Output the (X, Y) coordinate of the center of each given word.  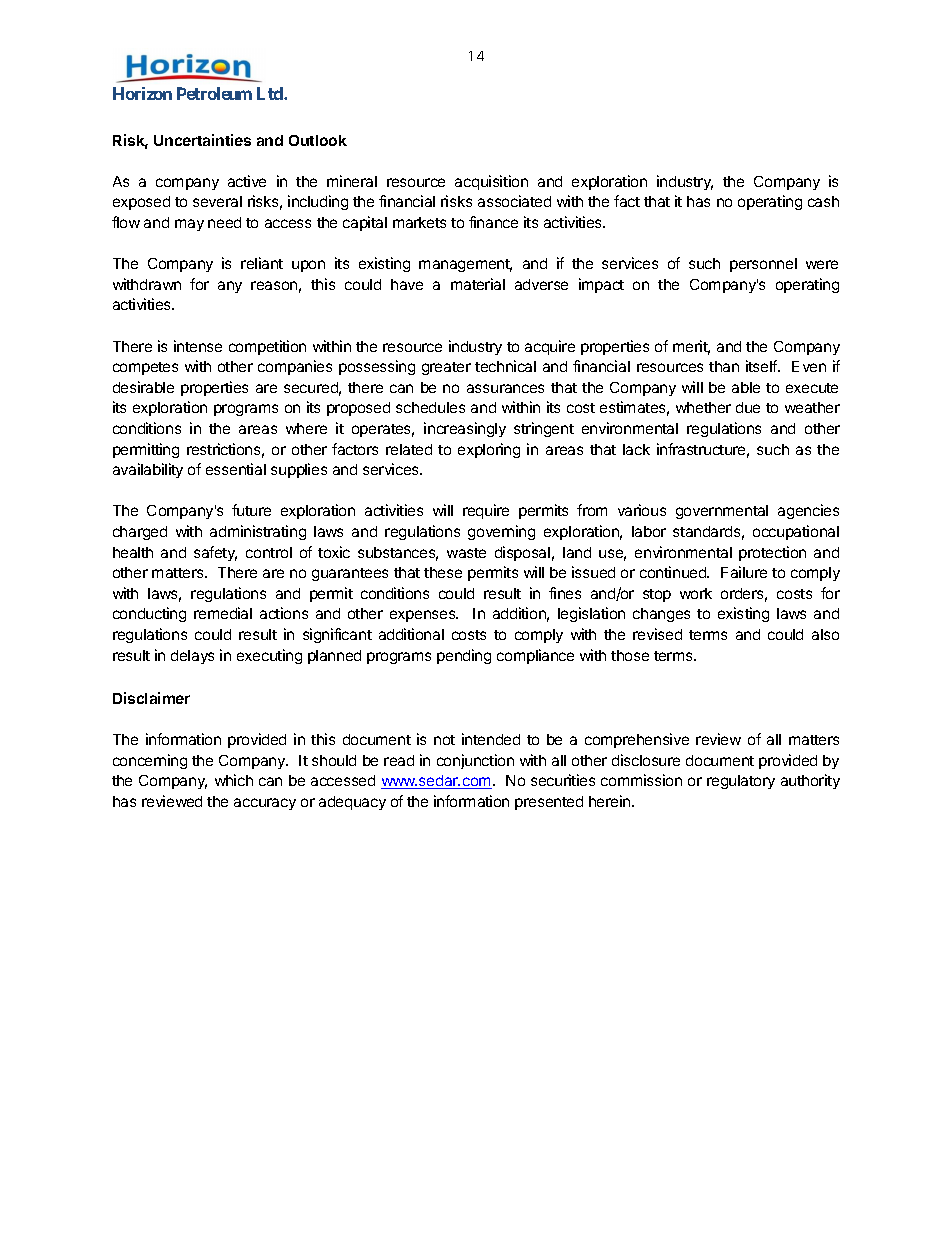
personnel (763, 265)
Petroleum (214, 93)
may (189, 225)
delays (192, 657)
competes (145, 368)
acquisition (491, 182)
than (724, 366)
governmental (722, 512)
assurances (505, 388)
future (251, 510)
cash (823, 201)
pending (464, 656)
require (486, 511)
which (234, 780)
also (825, 634)
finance (493, 222)
